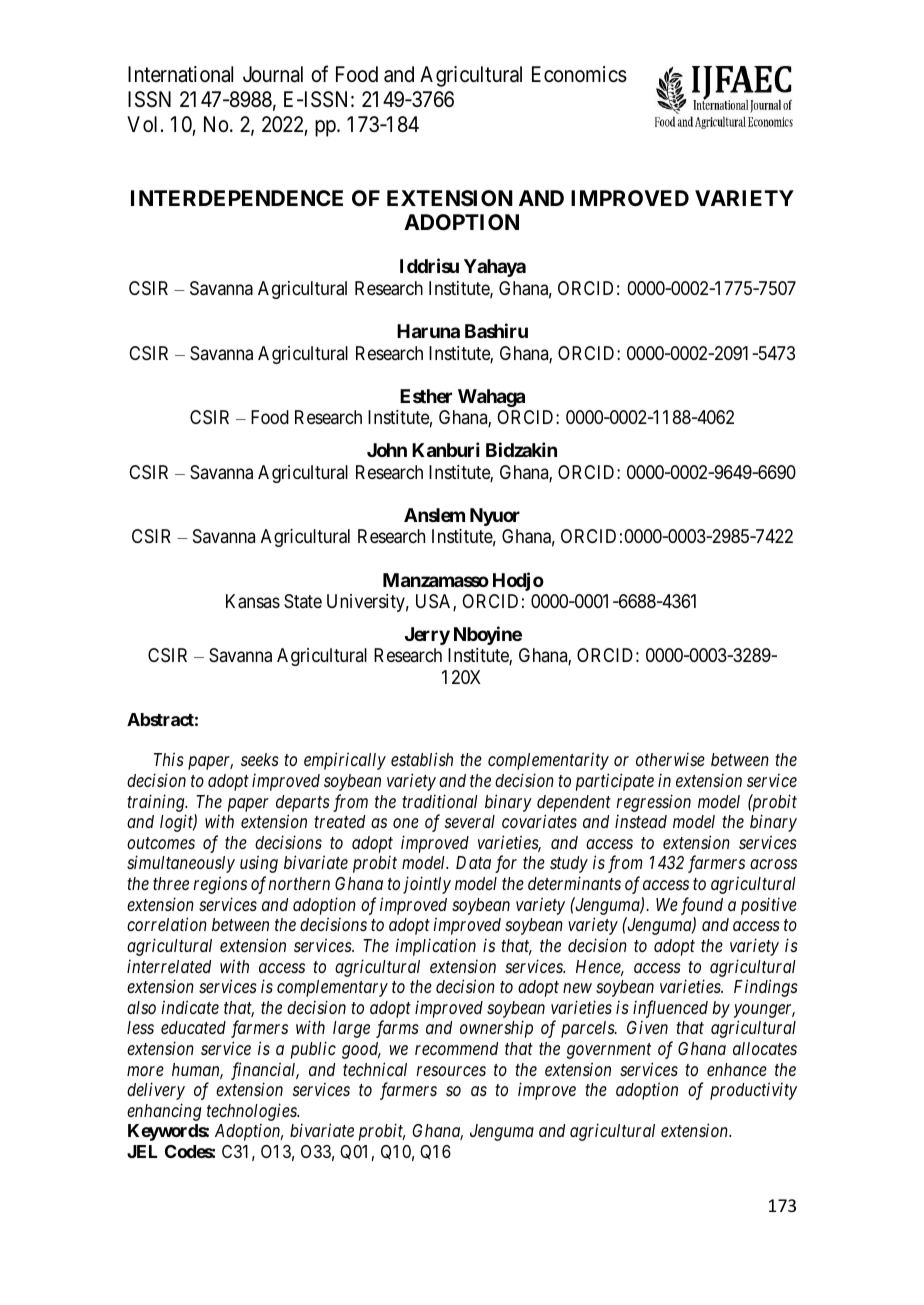  I want to click on Jerry, so click(427, 636).
